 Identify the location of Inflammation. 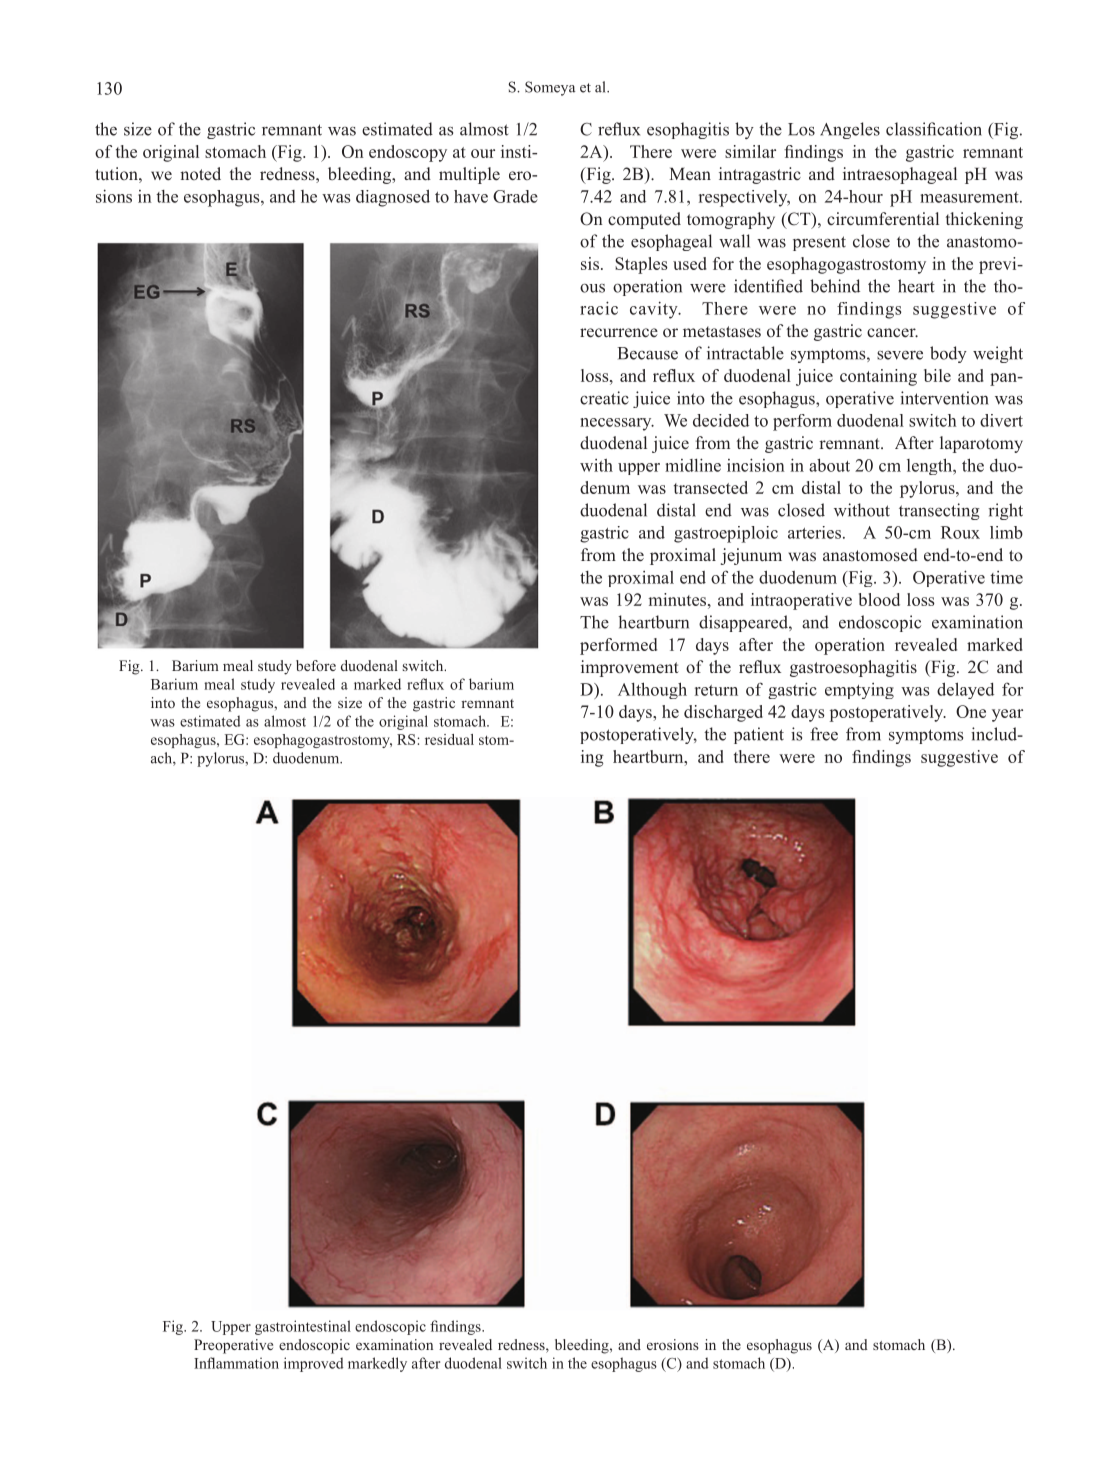
(236, 1363).
